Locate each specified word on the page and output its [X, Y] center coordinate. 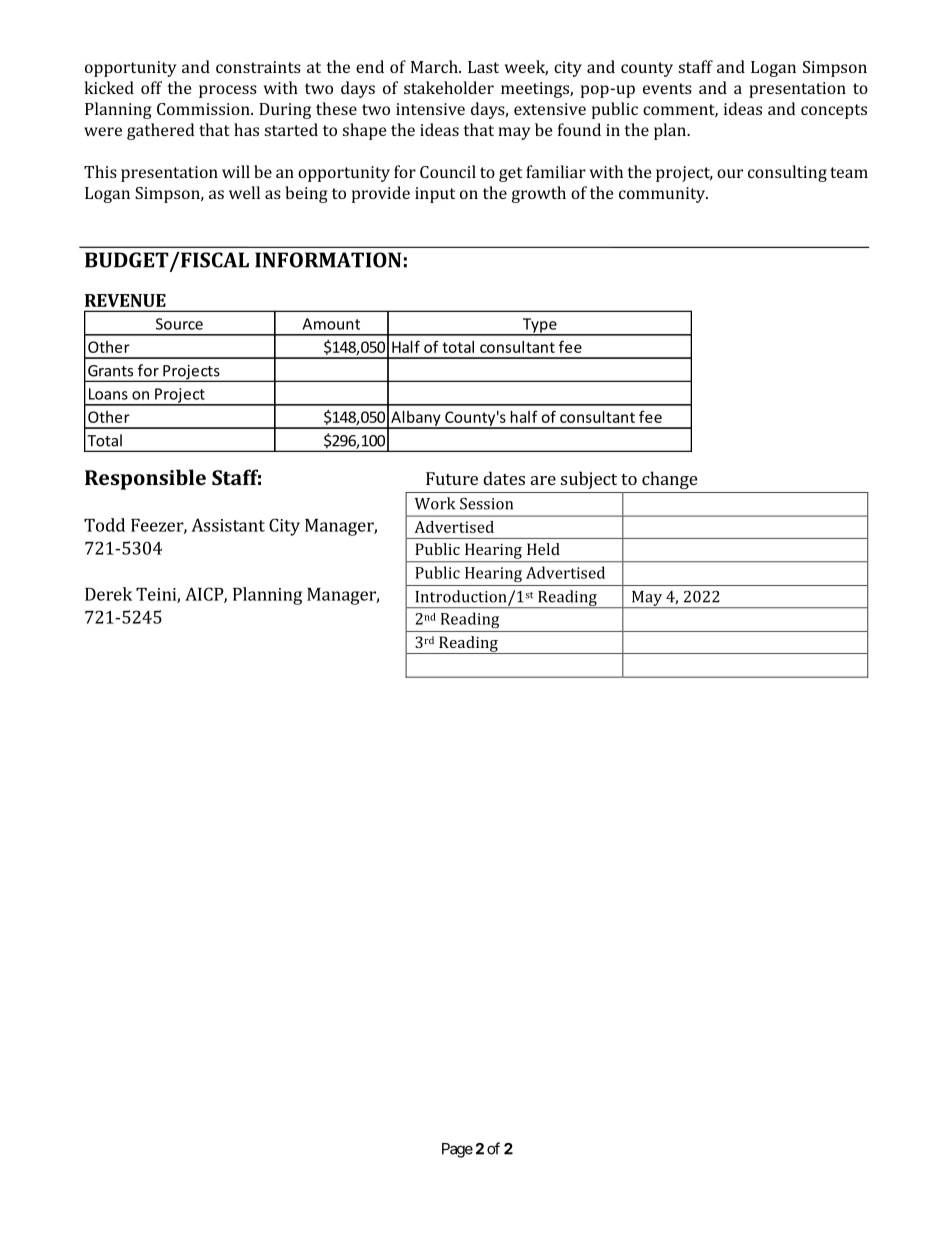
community [663, 195]
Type [539, 326]
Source [179, 324]
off [151, 87]
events [667, 88]
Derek [108, 594]
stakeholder [449, 87]
